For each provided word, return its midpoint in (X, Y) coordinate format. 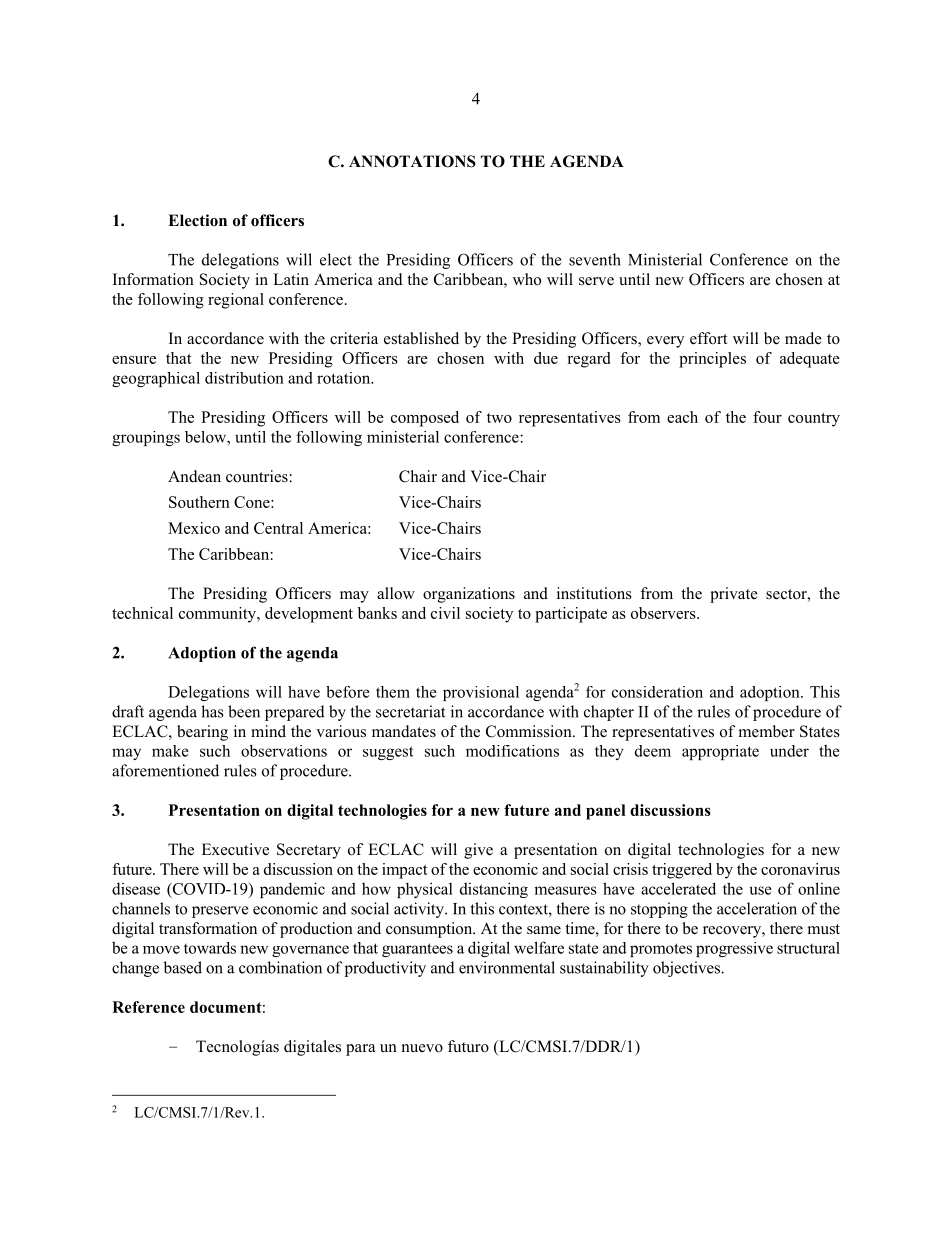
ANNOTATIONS (412, 161)
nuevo (422, 1048)
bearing (202, 733)
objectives (688, 969)
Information (153, 279)
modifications (512, 751)
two (499, 418)
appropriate (720, 752)
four (767, 417)
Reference (148, 1007)
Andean (194, 476)
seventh (595, 259)
